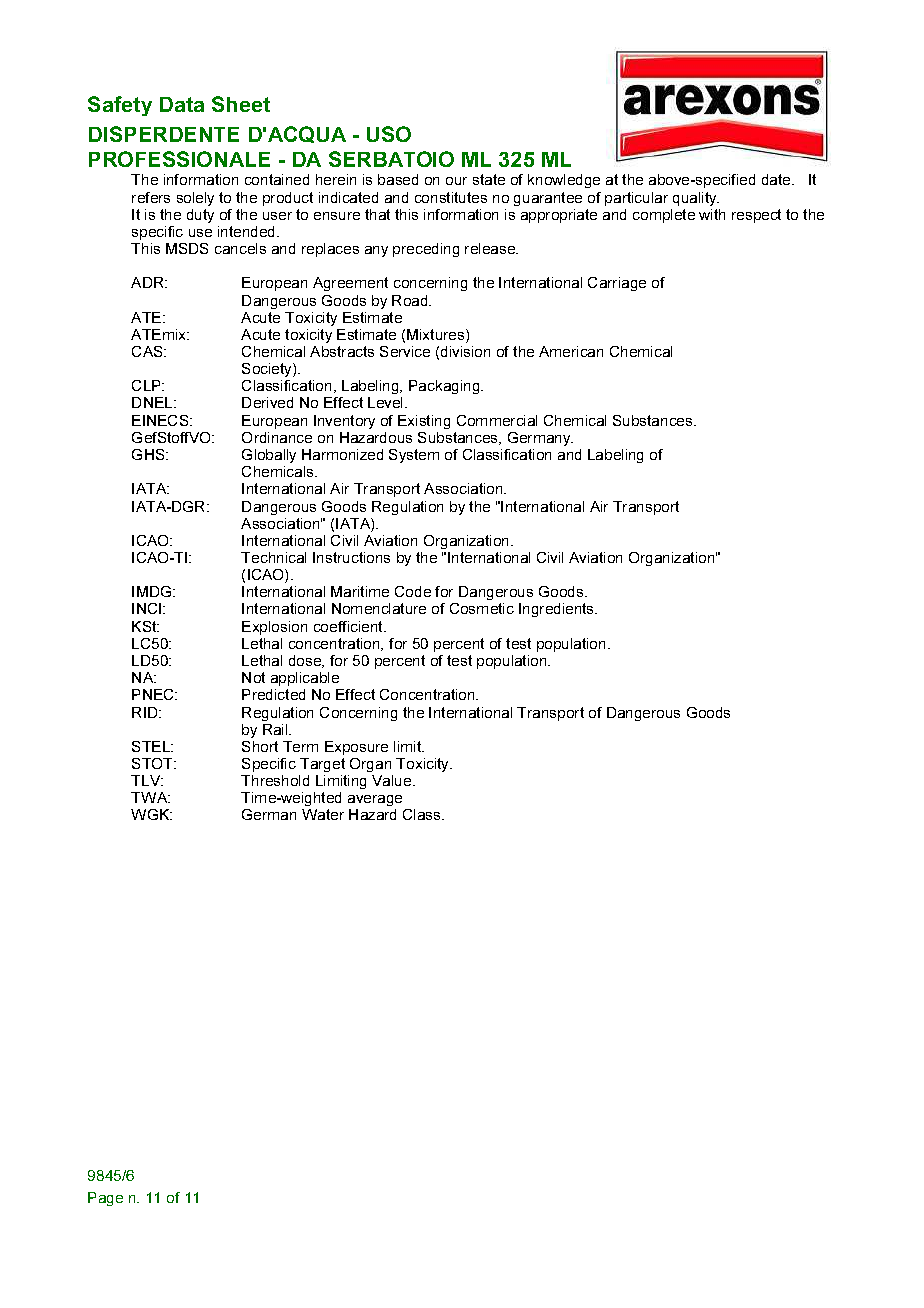 The height and width of the image is (1308, 924). What do you see at coordinates (375, 802) in the image?
I see `average` at bounding box center [375, 802].
